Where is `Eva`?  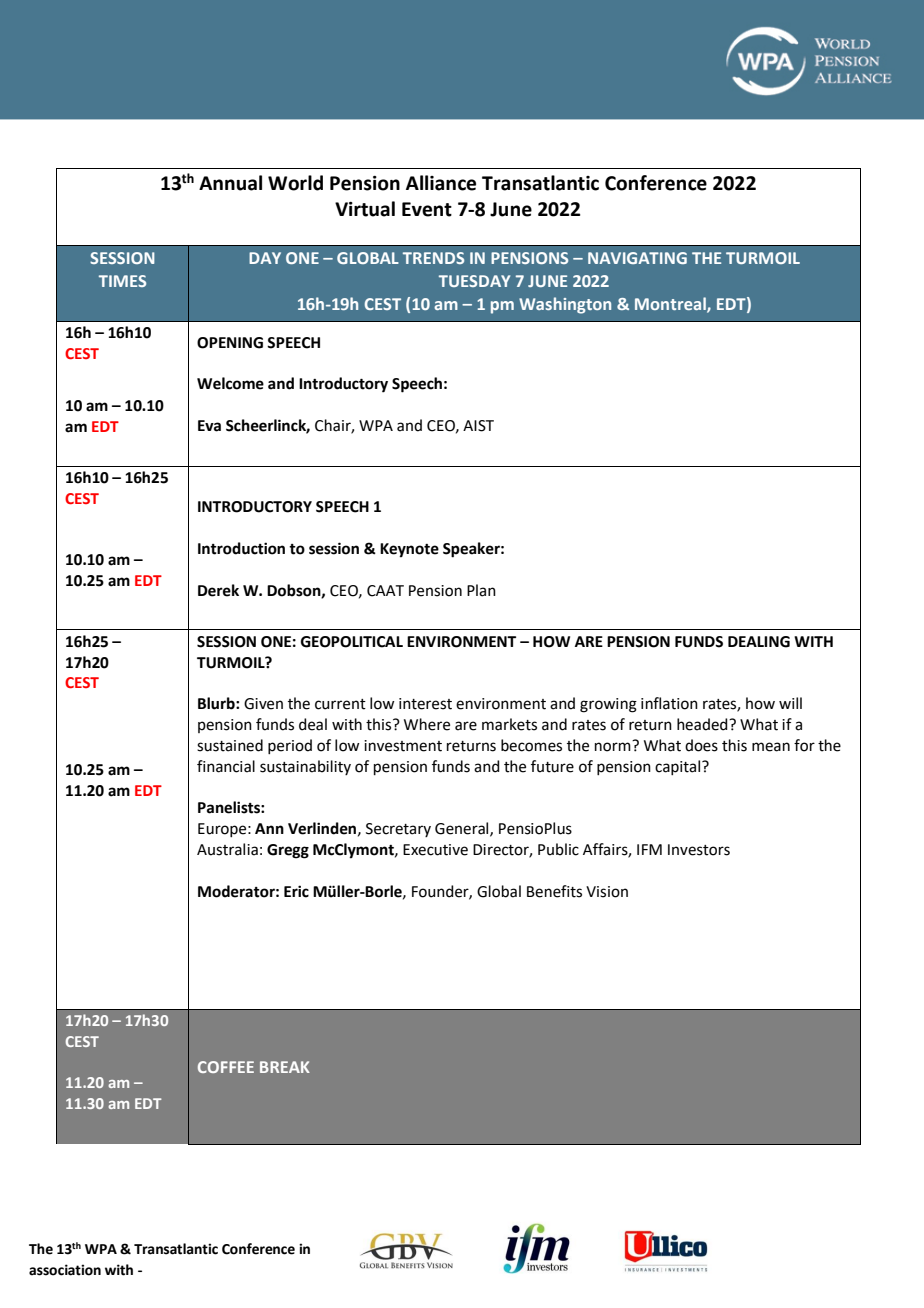
Eva is located at coordinates (209, 426).
